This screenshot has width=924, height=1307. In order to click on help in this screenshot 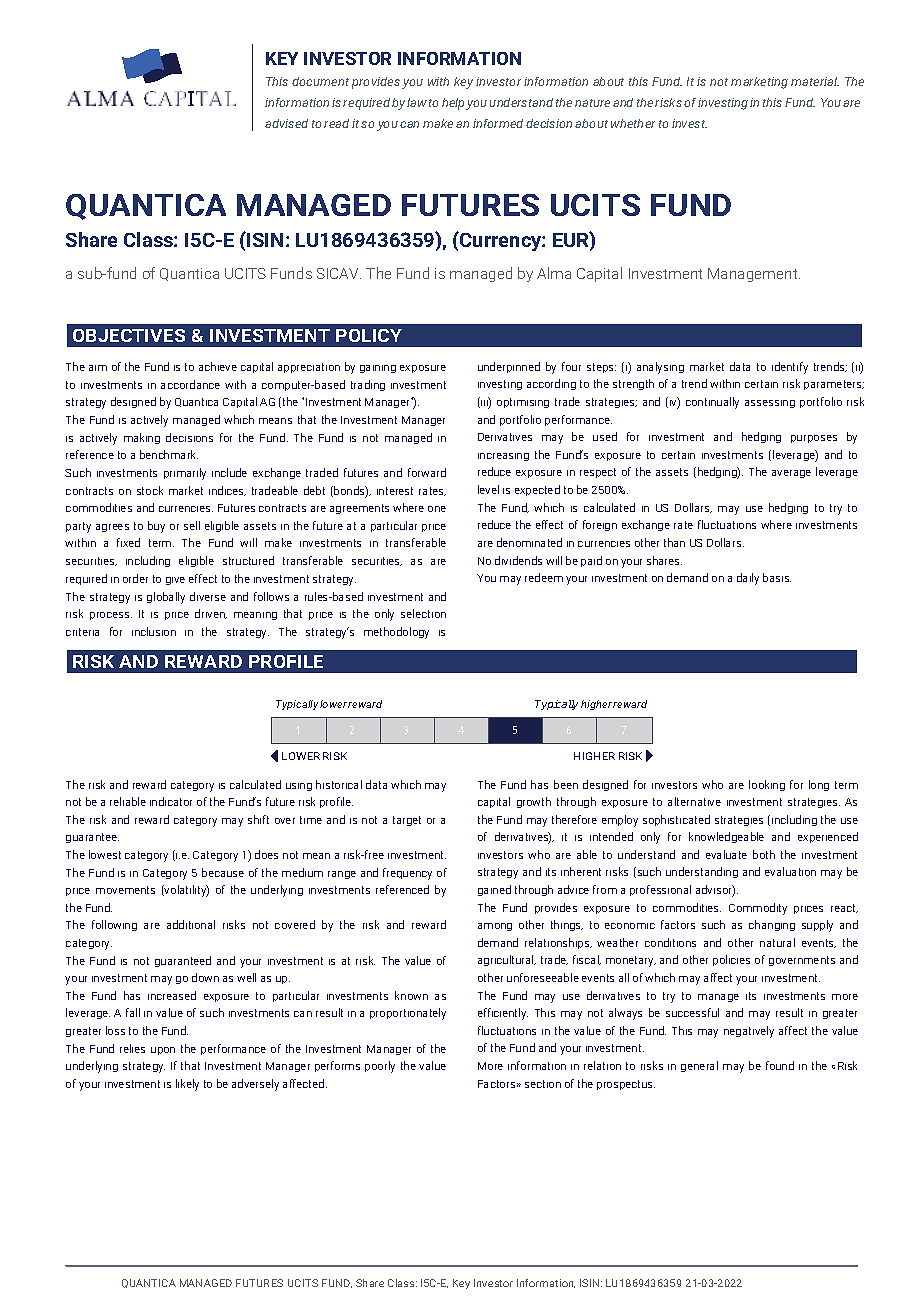, I will do `click(454, 104)`.
